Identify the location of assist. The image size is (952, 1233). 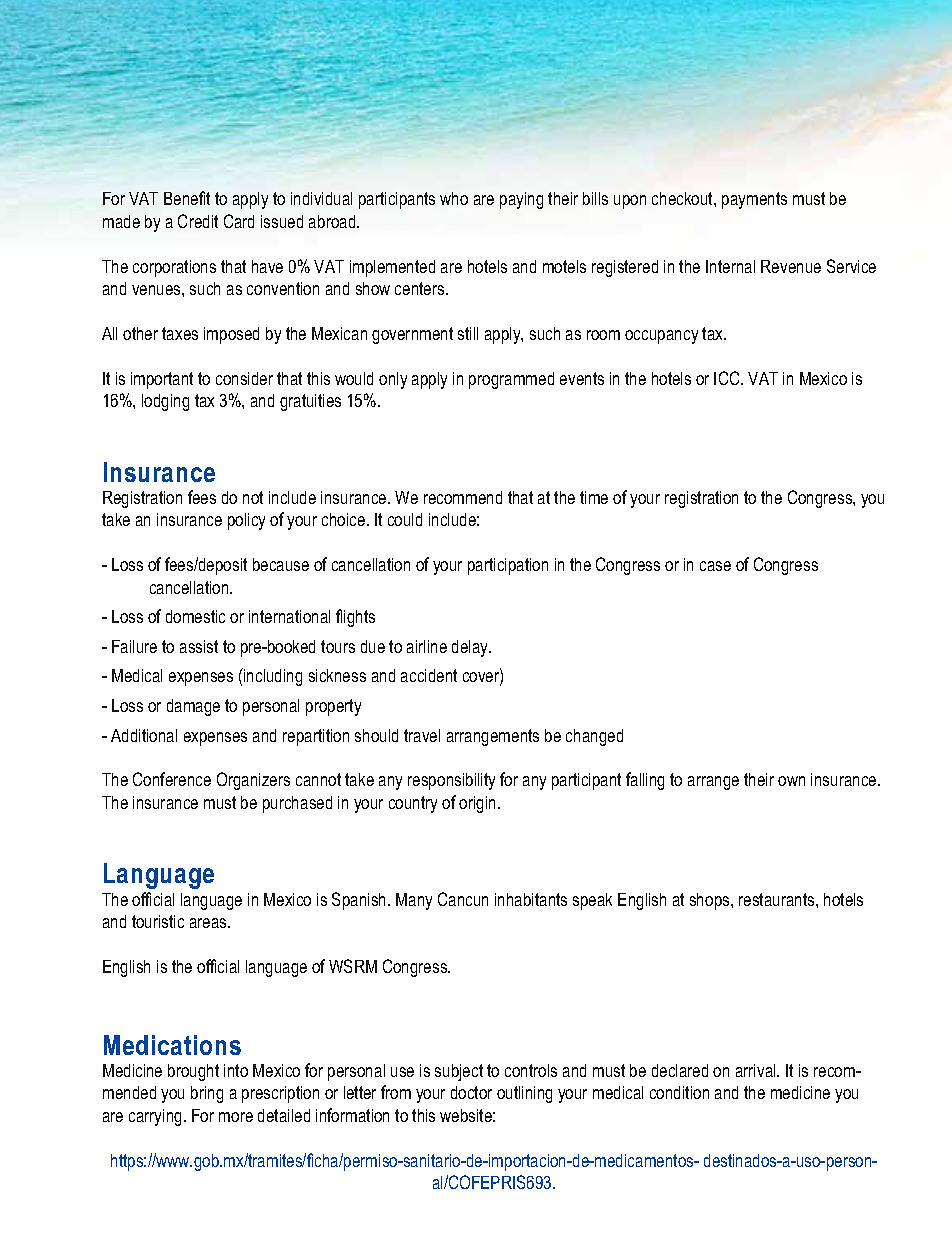
(199, 646).
